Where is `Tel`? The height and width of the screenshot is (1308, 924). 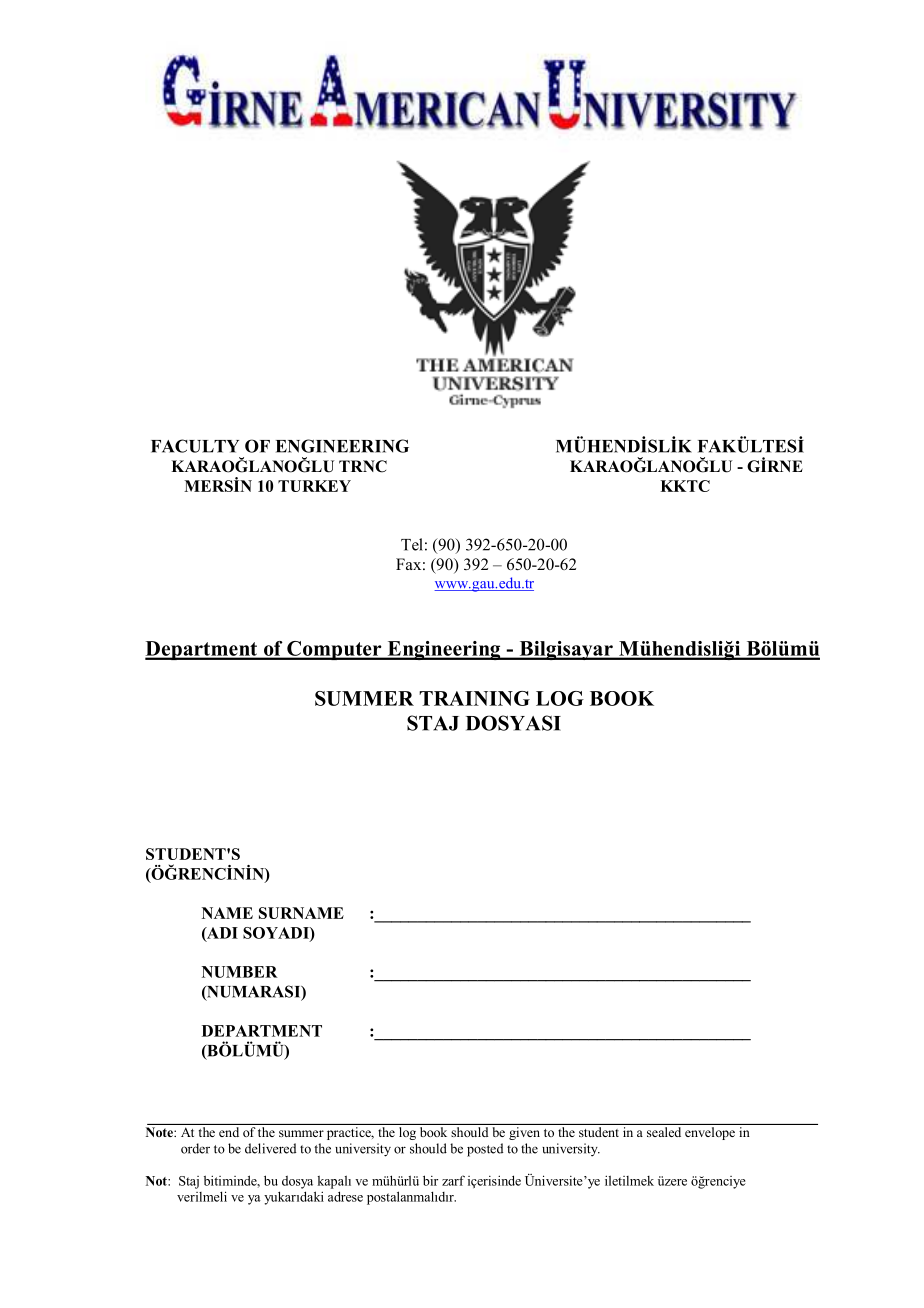 Tel is located at coordinates (412, 544).
